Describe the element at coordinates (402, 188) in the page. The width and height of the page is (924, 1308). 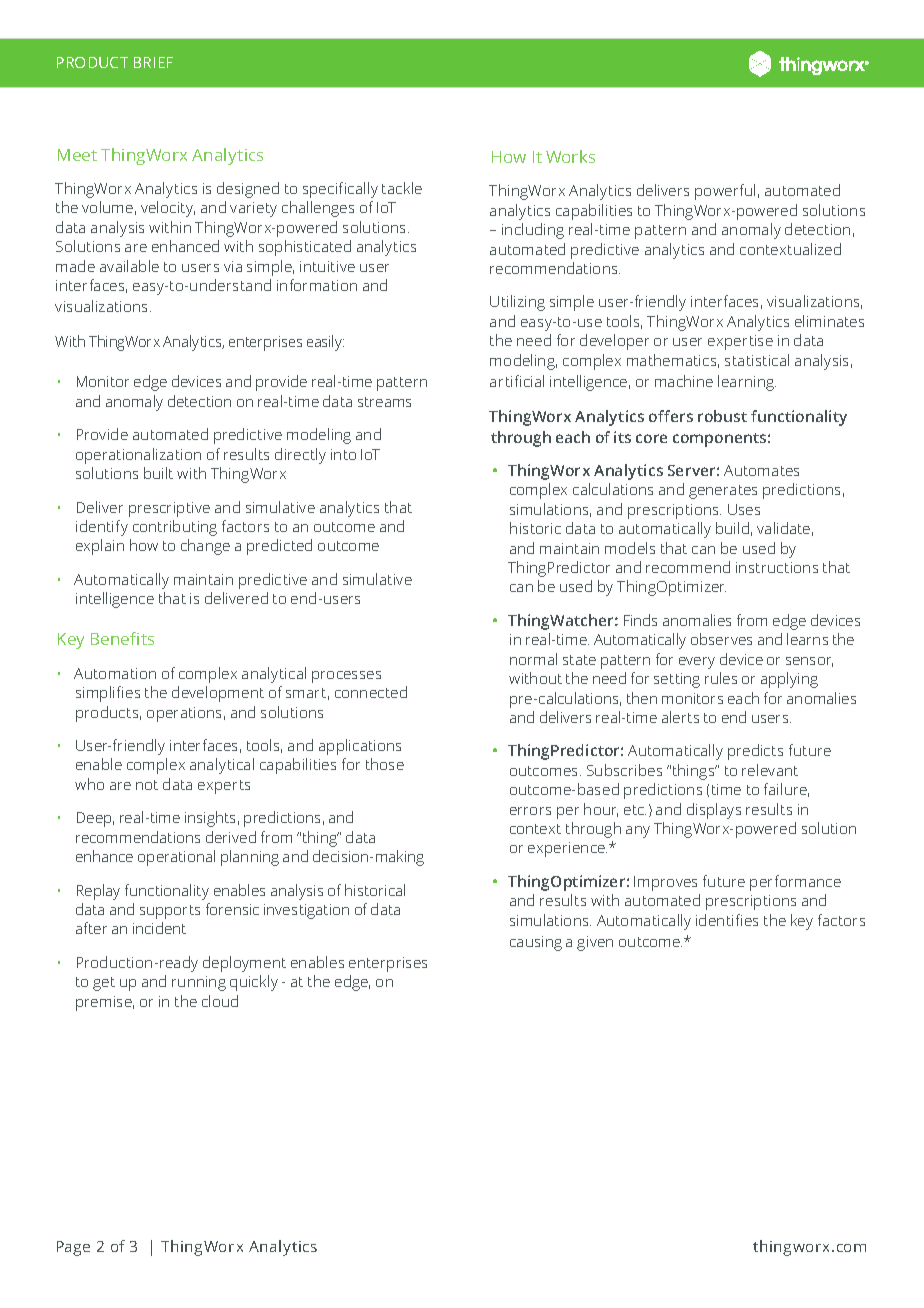
I see `tackle` at that location.
